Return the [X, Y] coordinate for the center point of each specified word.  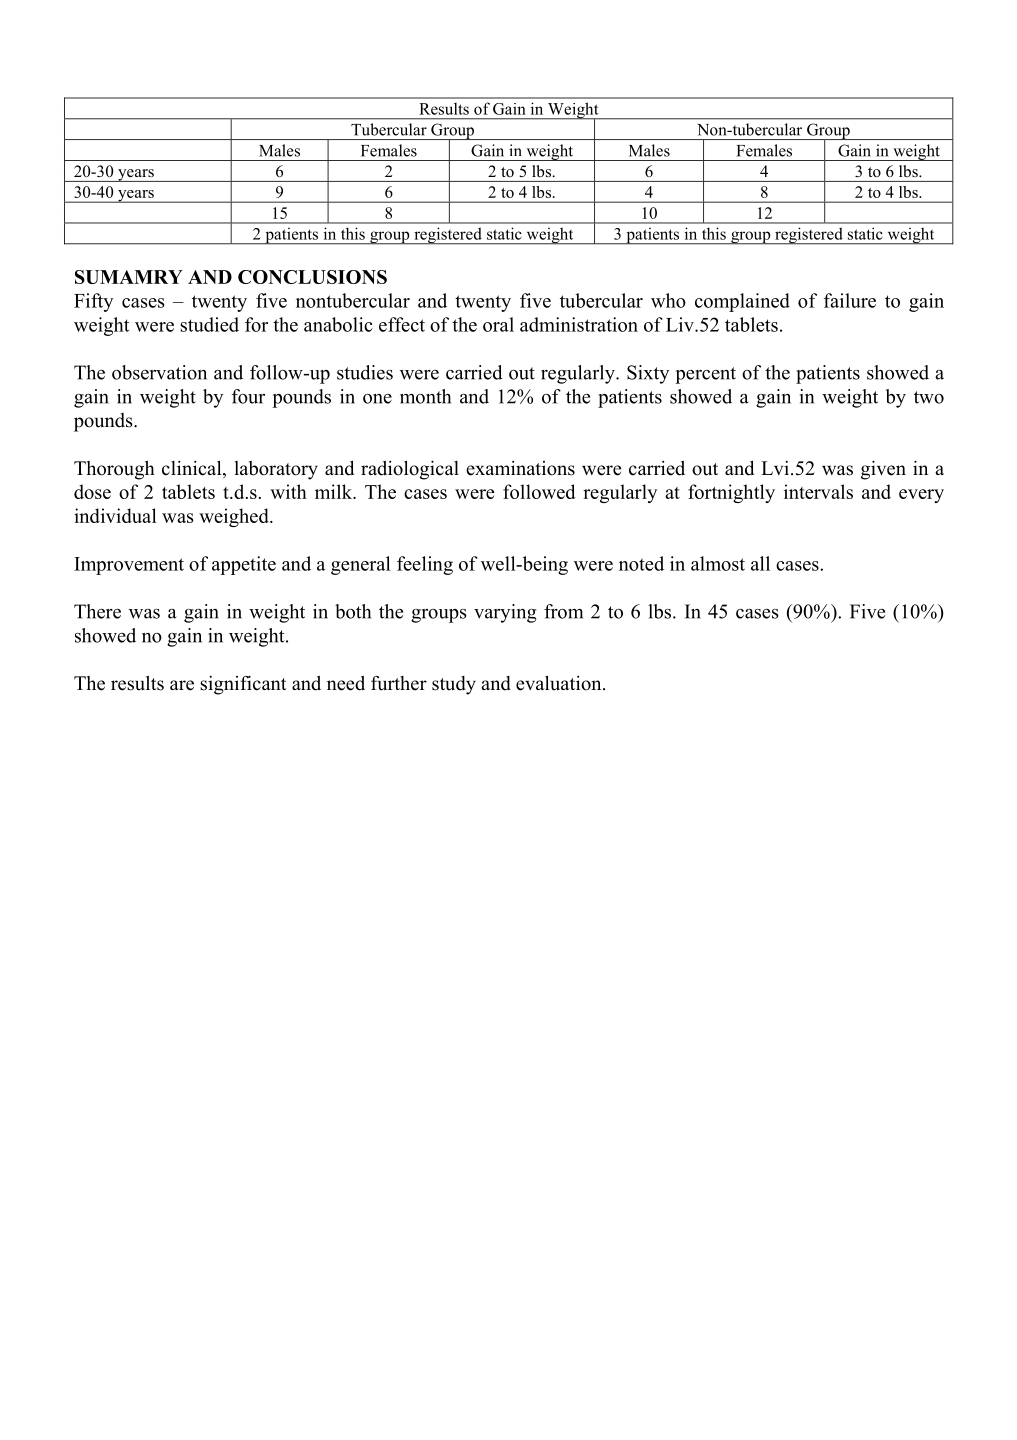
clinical [193, 469]
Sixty [648, 374]
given [883, 470]
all [760, 563]
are [182, 685]
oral [498, 324]
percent [705, 375]
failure [850, 300]
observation [159, 372]
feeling [425, 565]
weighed [235, 517]
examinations [520, 468]
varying [505, 613]
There [97, 611]
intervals [818, 491]
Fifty [93, 302]
